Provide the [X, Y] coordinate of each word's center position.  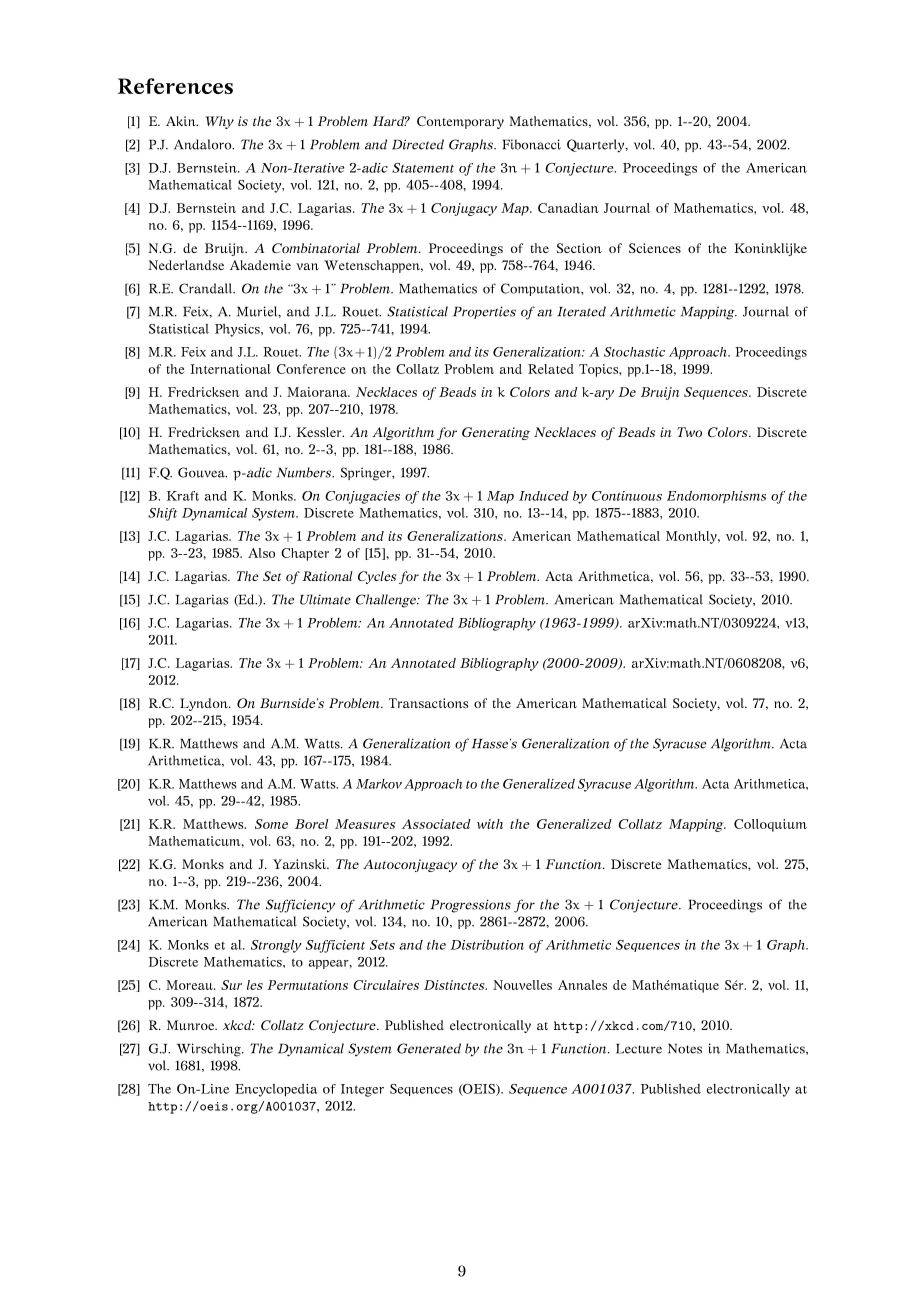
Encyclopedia [276, 1090]
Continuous [627, 496]
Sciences [655, 248]
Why [219, 122]
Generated [429, 1048]
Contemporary [460, 122]
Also [261, 553]
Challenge [387, 601]
